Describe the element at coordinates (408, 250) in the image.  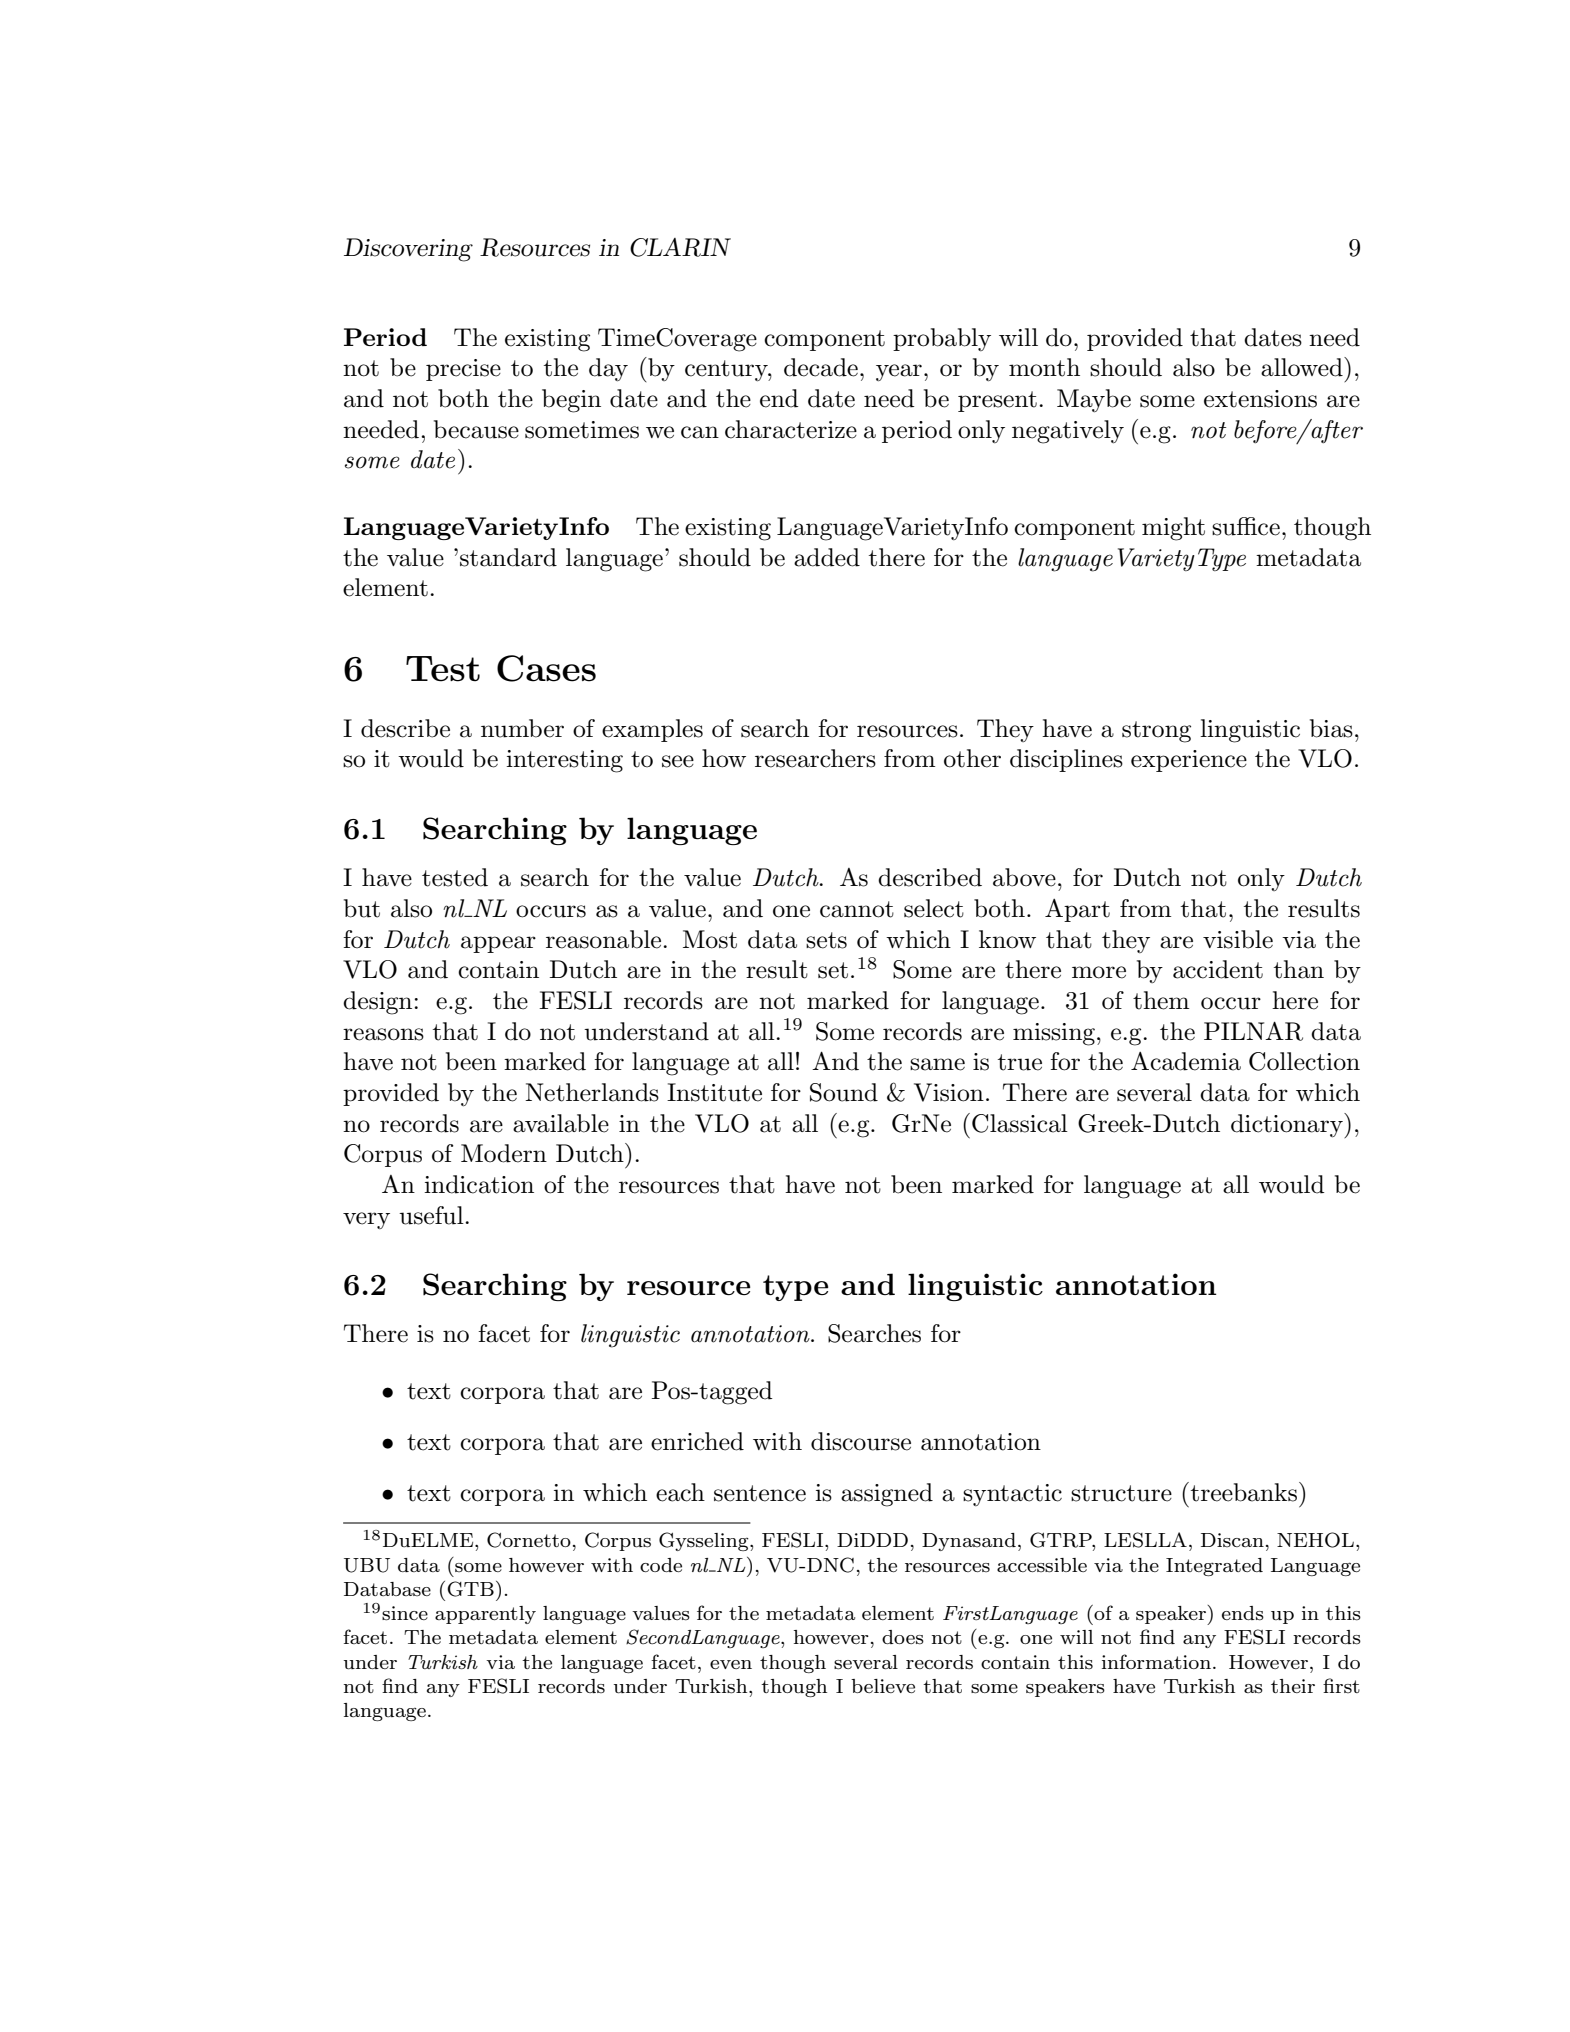
I see `Discovering` at that location.
